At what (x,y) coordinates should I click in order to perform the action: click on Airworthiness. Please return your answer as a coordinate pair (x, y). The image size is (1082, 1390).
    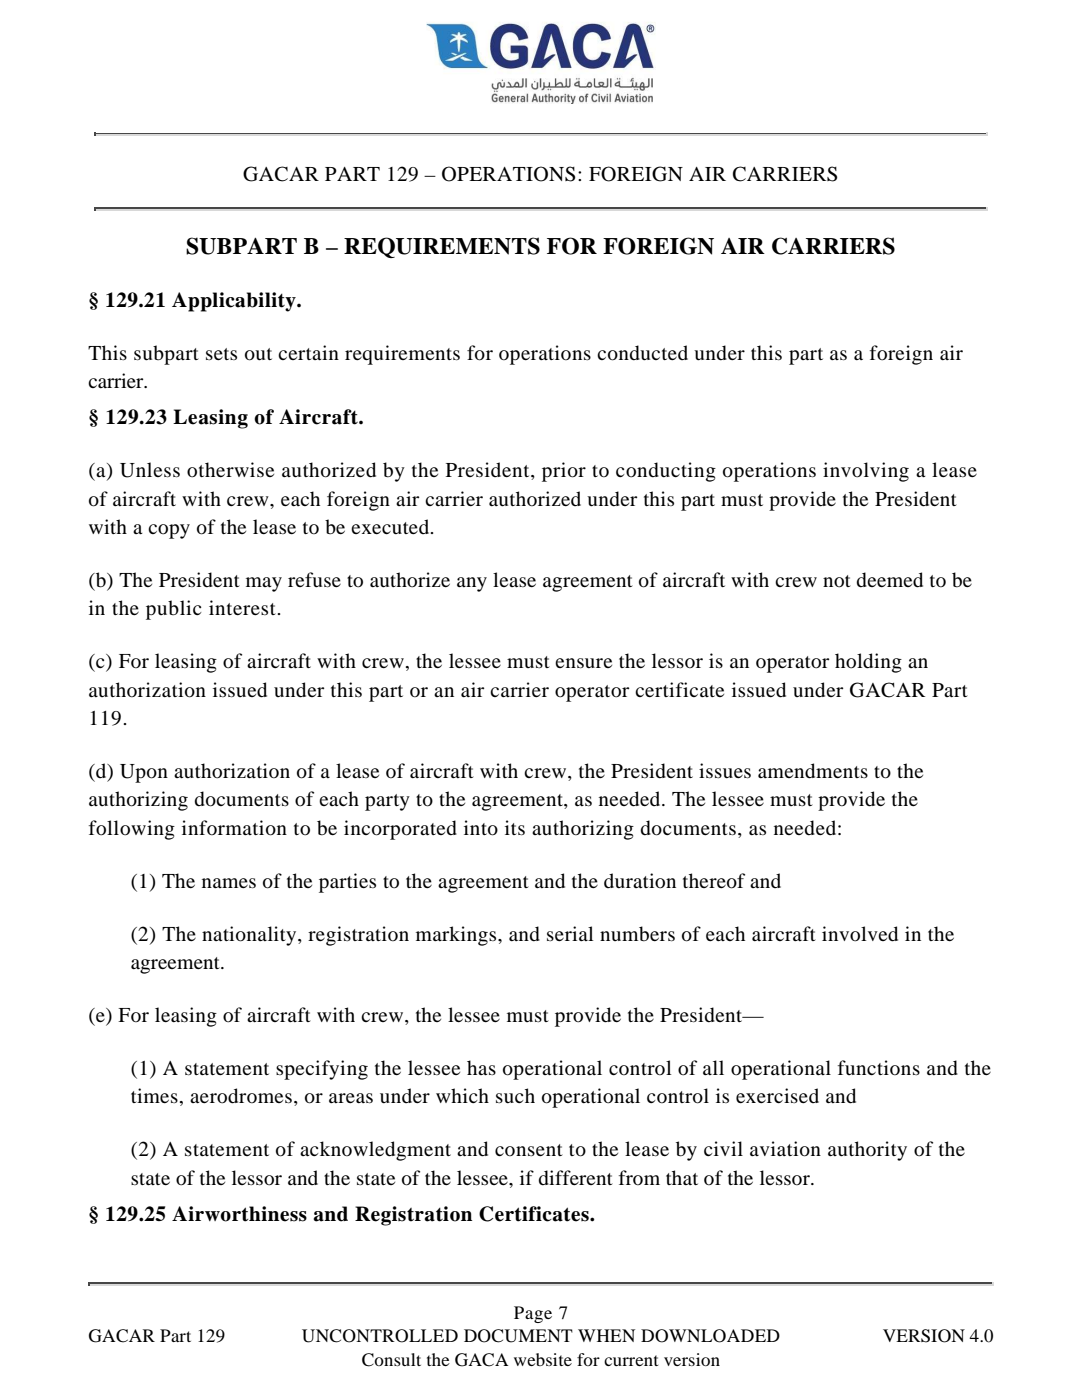
    Looking at the image, I should click on (239, 1214).
